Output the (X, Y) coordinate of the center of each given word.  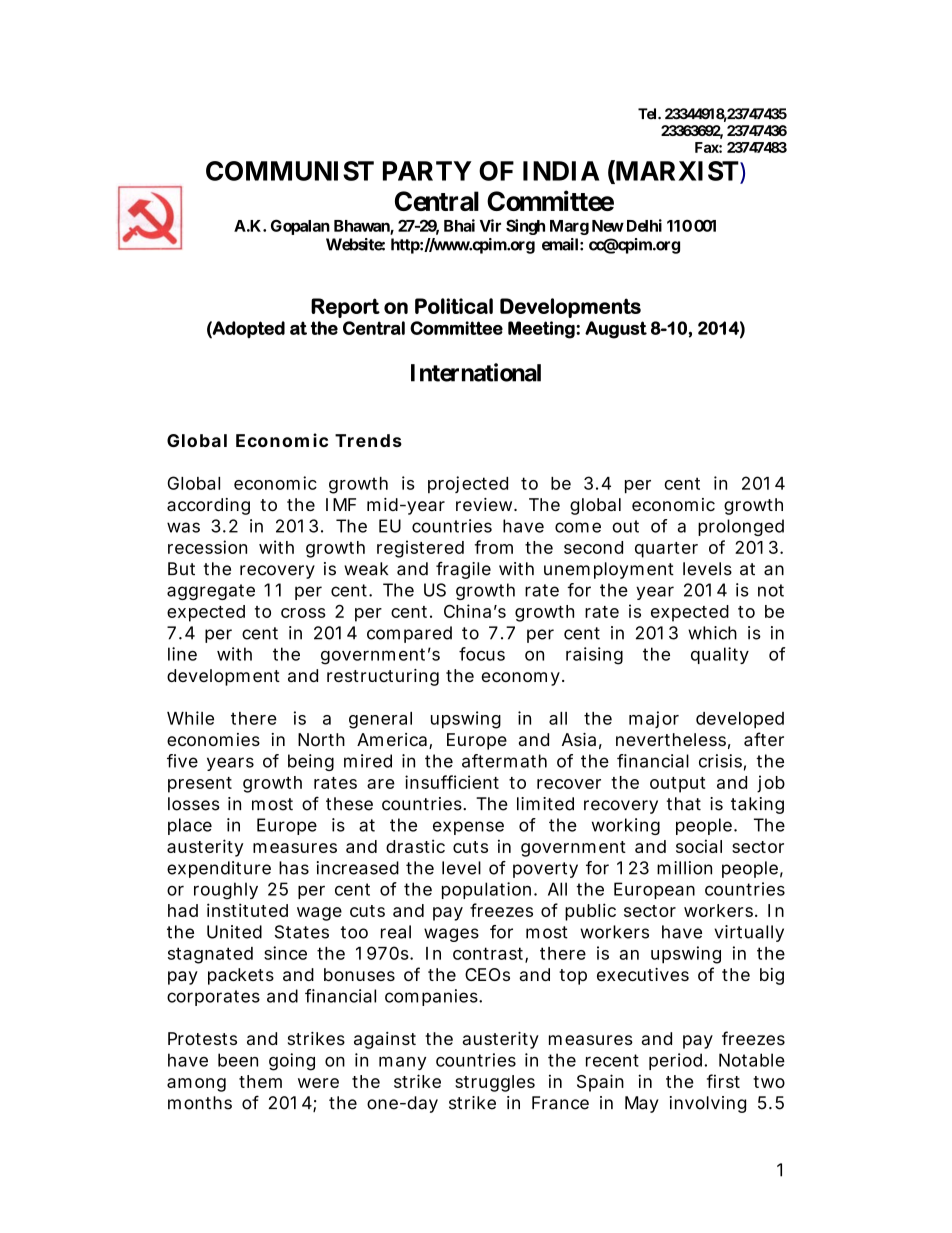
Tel (648, 114)
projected (468, 484)
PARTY (427, 171)
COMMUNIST (290, 171)
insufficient (452, 782)
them (260, 1081)
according (208, 506)
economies (213, 739)
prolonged (741, 527)
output (678, 785)
